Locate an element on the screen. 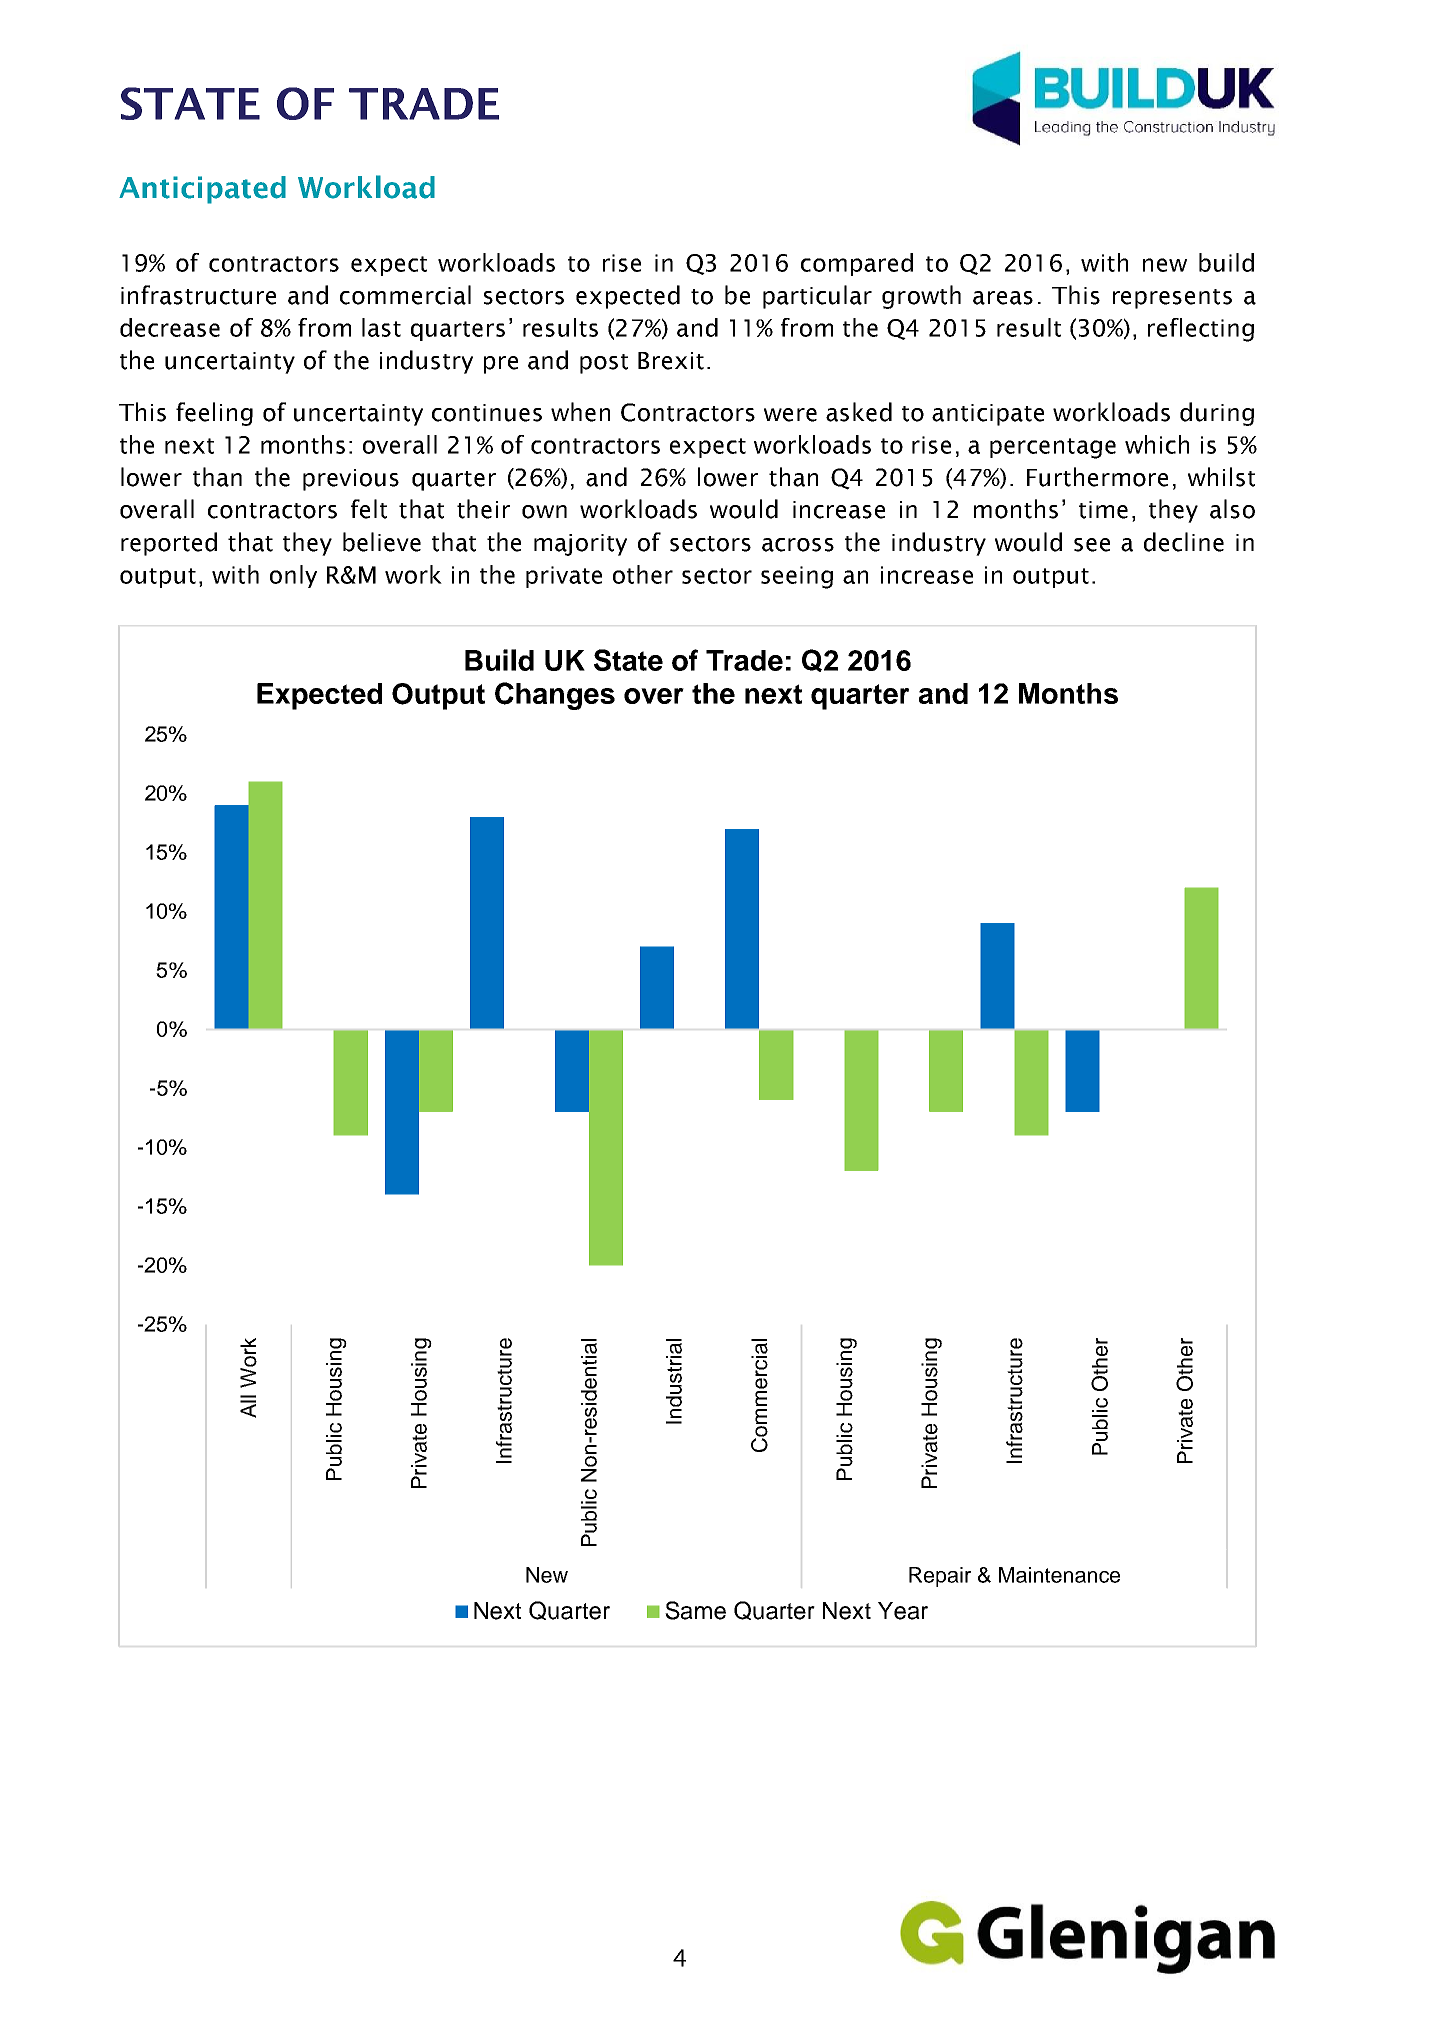  Year is located at coordinates (903, 1611).
